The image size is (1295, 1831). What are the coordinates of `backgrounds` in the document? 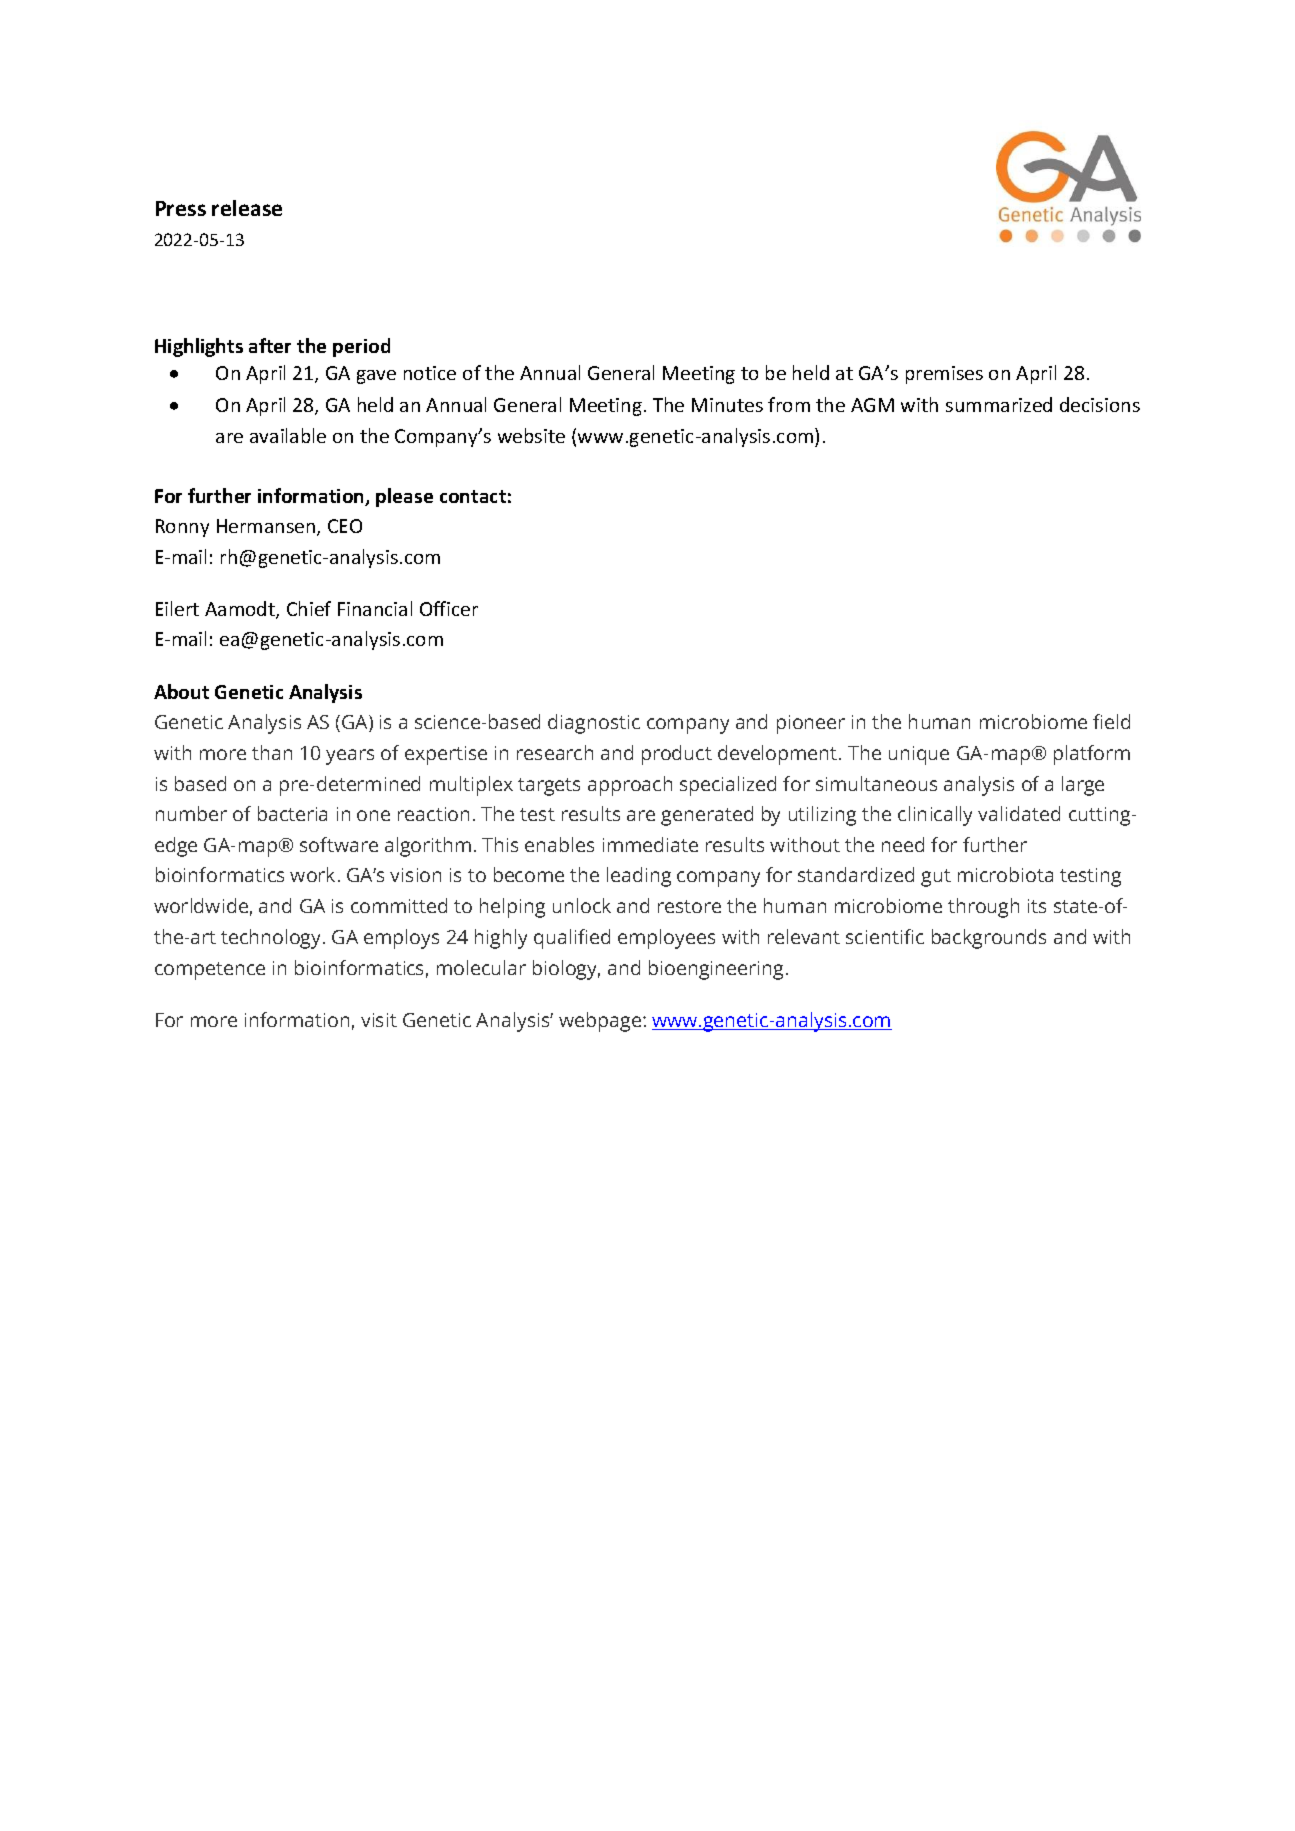 It's located at (989, 939).
